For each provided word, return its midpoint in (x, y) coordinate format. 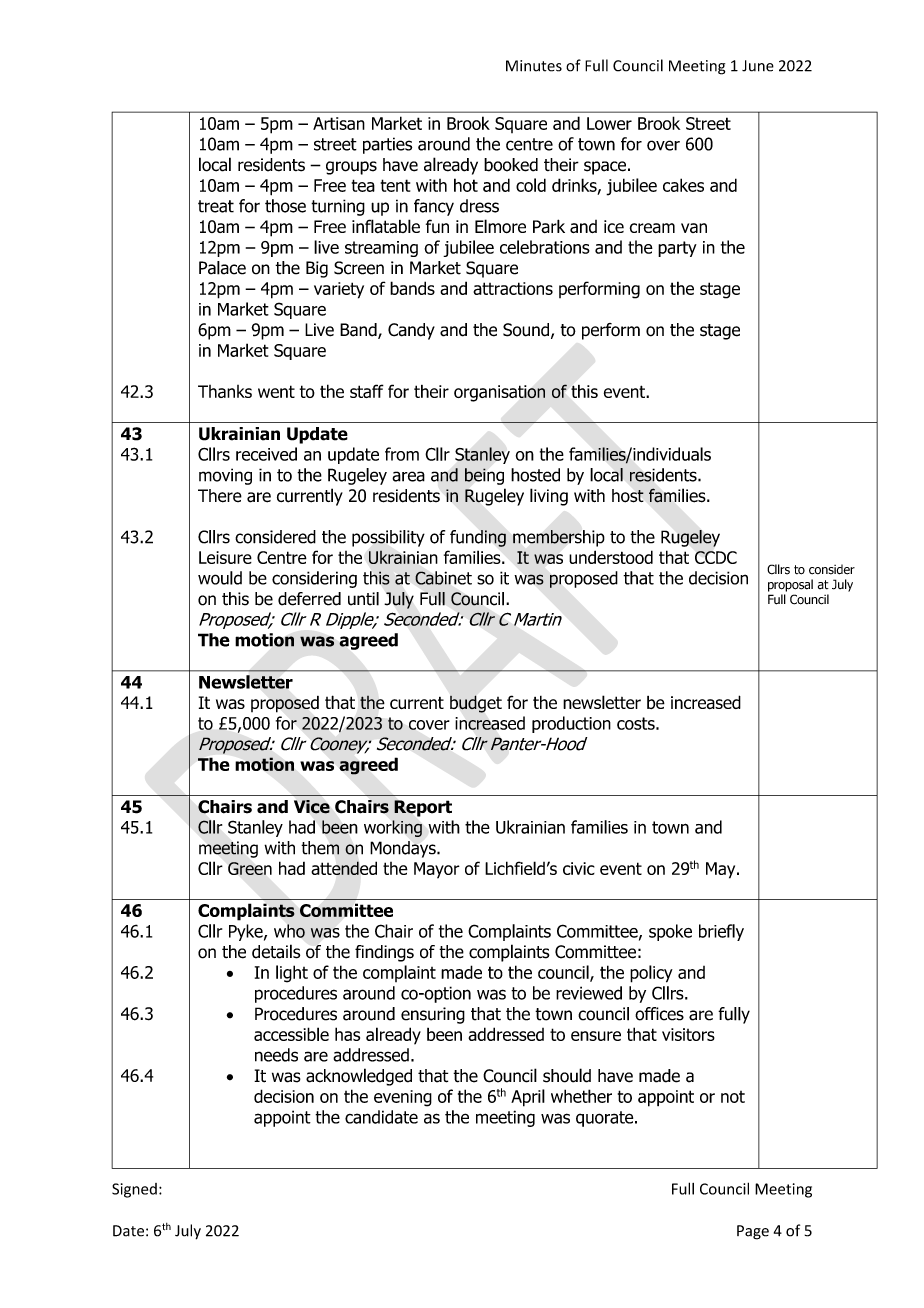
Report (423, 808)
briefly (721, 932)
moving (225, 476)
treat (216, 206)
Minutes (534, 66)
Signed (134, 1190)
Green (250, 868)
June (758, 66)
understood (611, 557)
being (484, 476)
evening (403, 1098)
